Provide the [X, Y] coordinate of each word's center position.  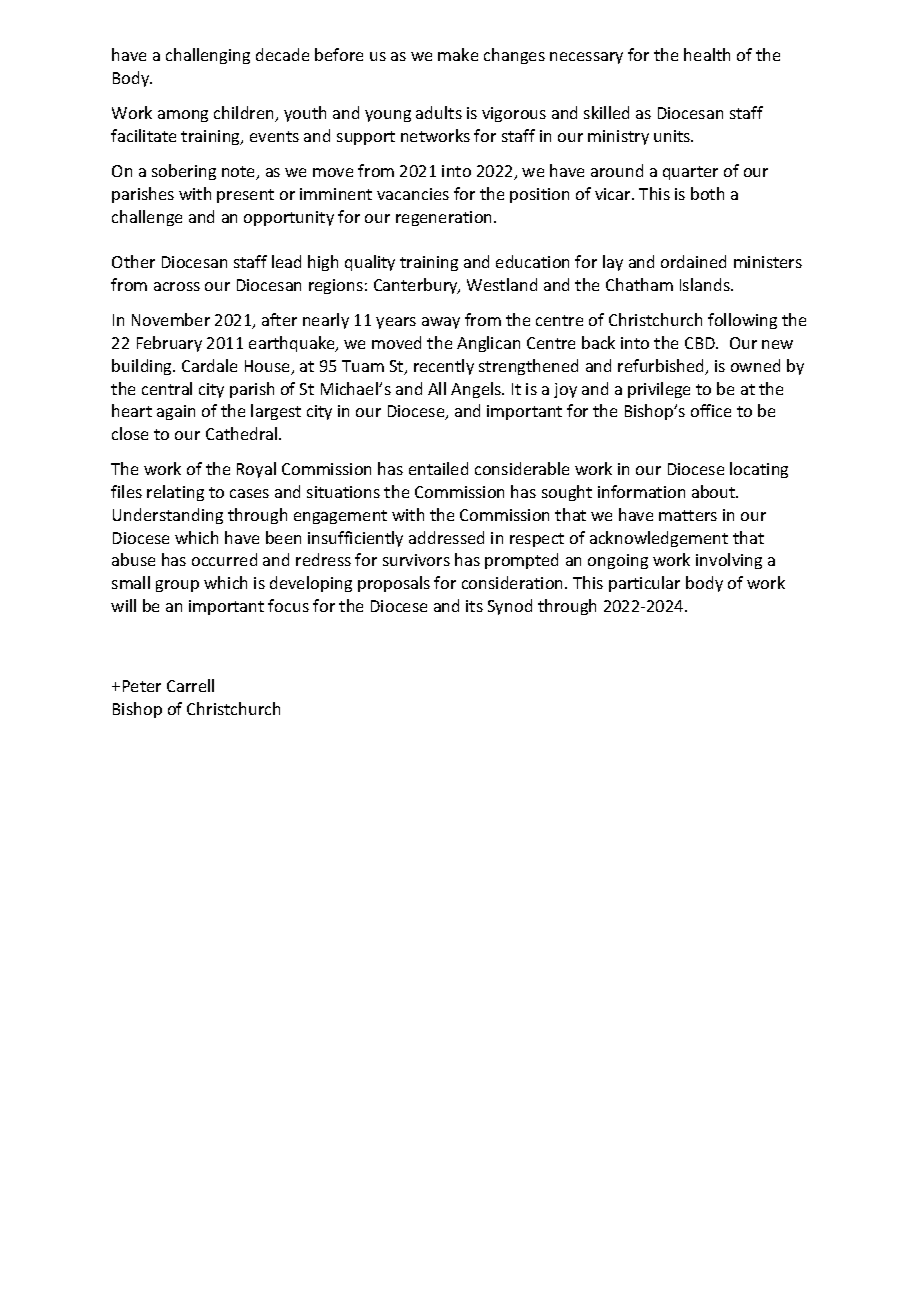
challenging [208, 56]
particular [644, 584]
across [177, 286]
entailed [438, 468]
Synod [510, 607]
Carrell [190, 685]
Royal [256, 470]
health [707, 54]
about [715, 491]
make [458, 54]
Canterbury [417, 286]
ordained [693, 261]
